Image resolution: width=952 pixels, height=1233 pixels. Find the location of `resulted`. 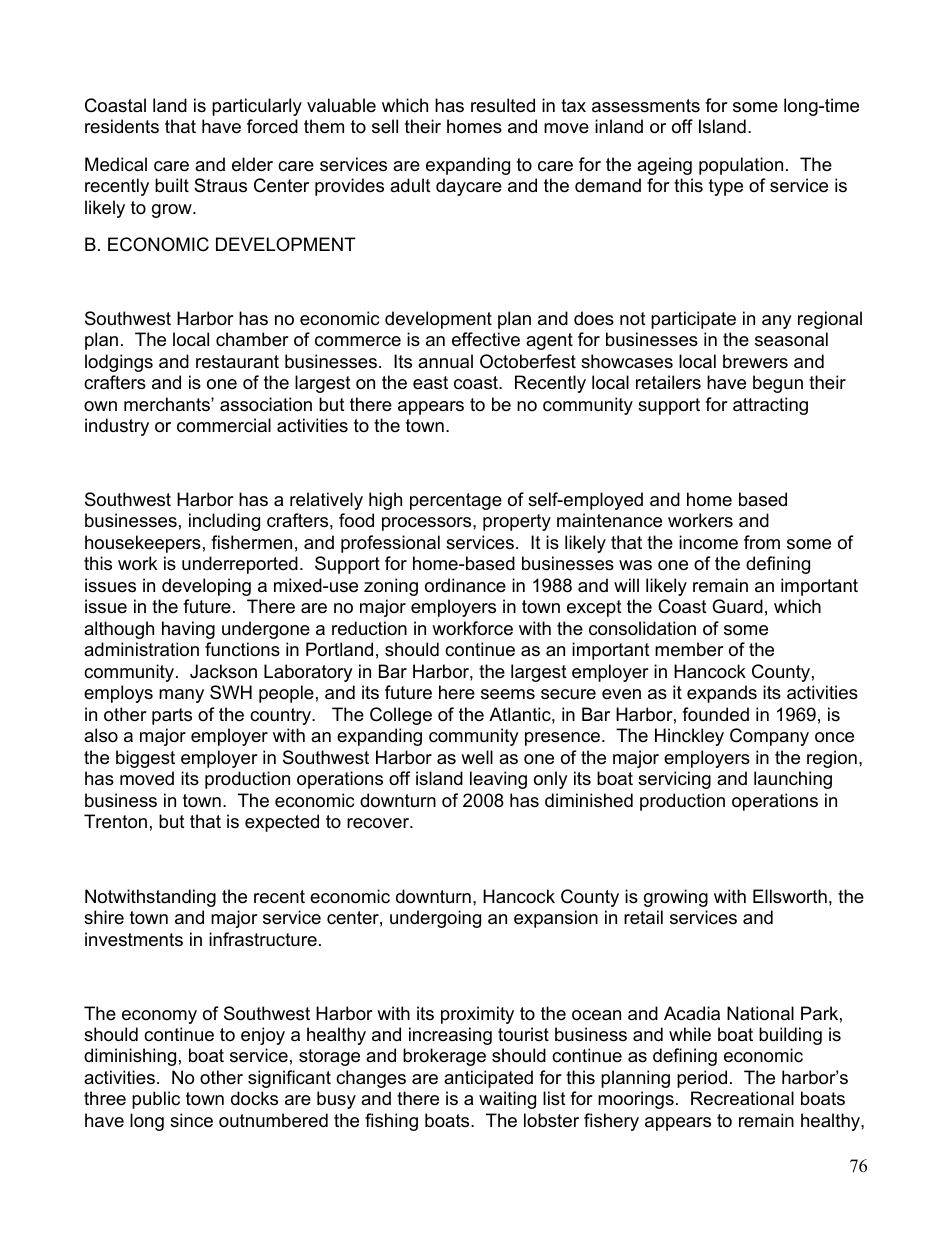

resulted is located at coordinates (503, 105).
